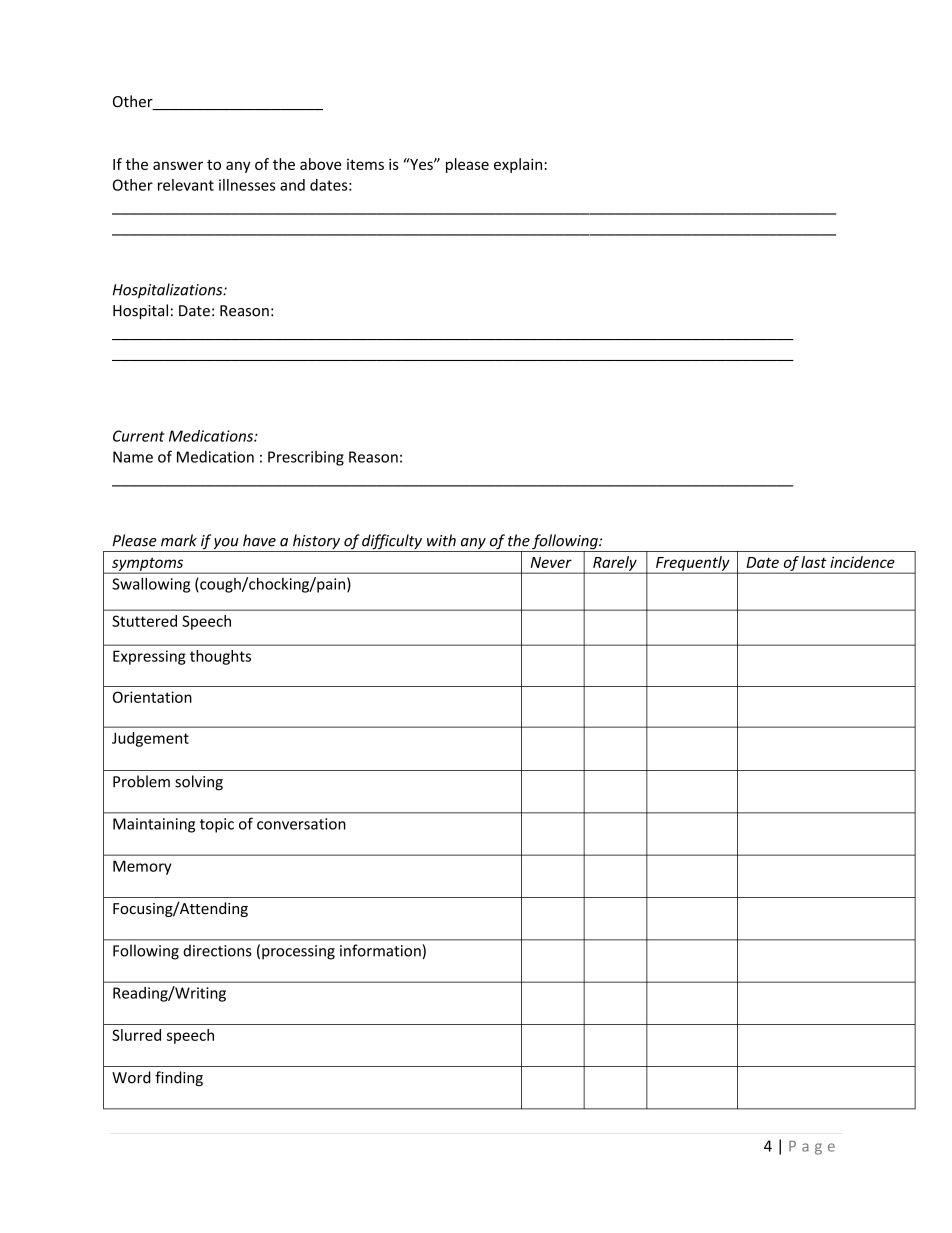 The image size is (952, 1233). I want to click on with, so click(441, 540).
